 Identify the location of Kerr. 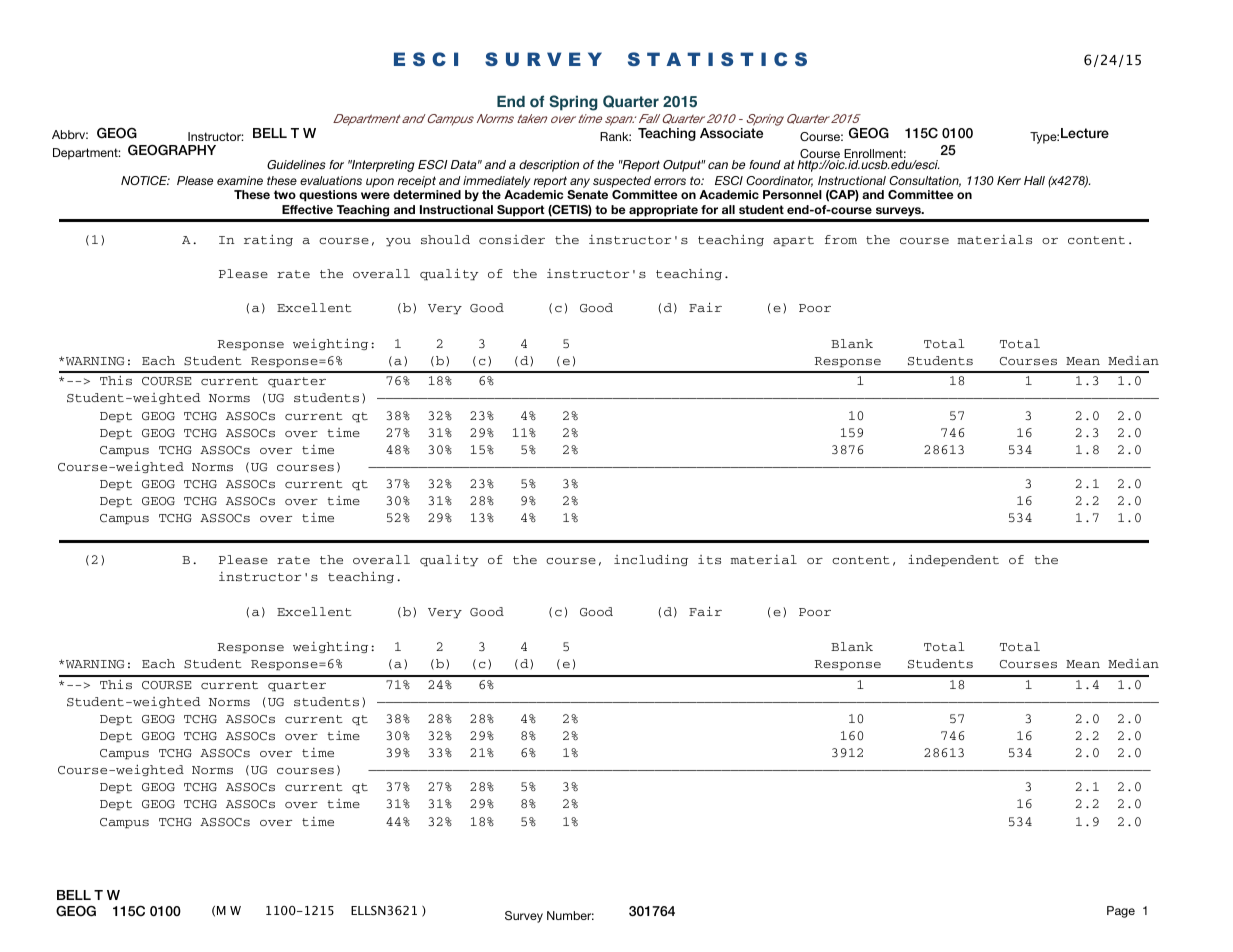
(1009, 180).
